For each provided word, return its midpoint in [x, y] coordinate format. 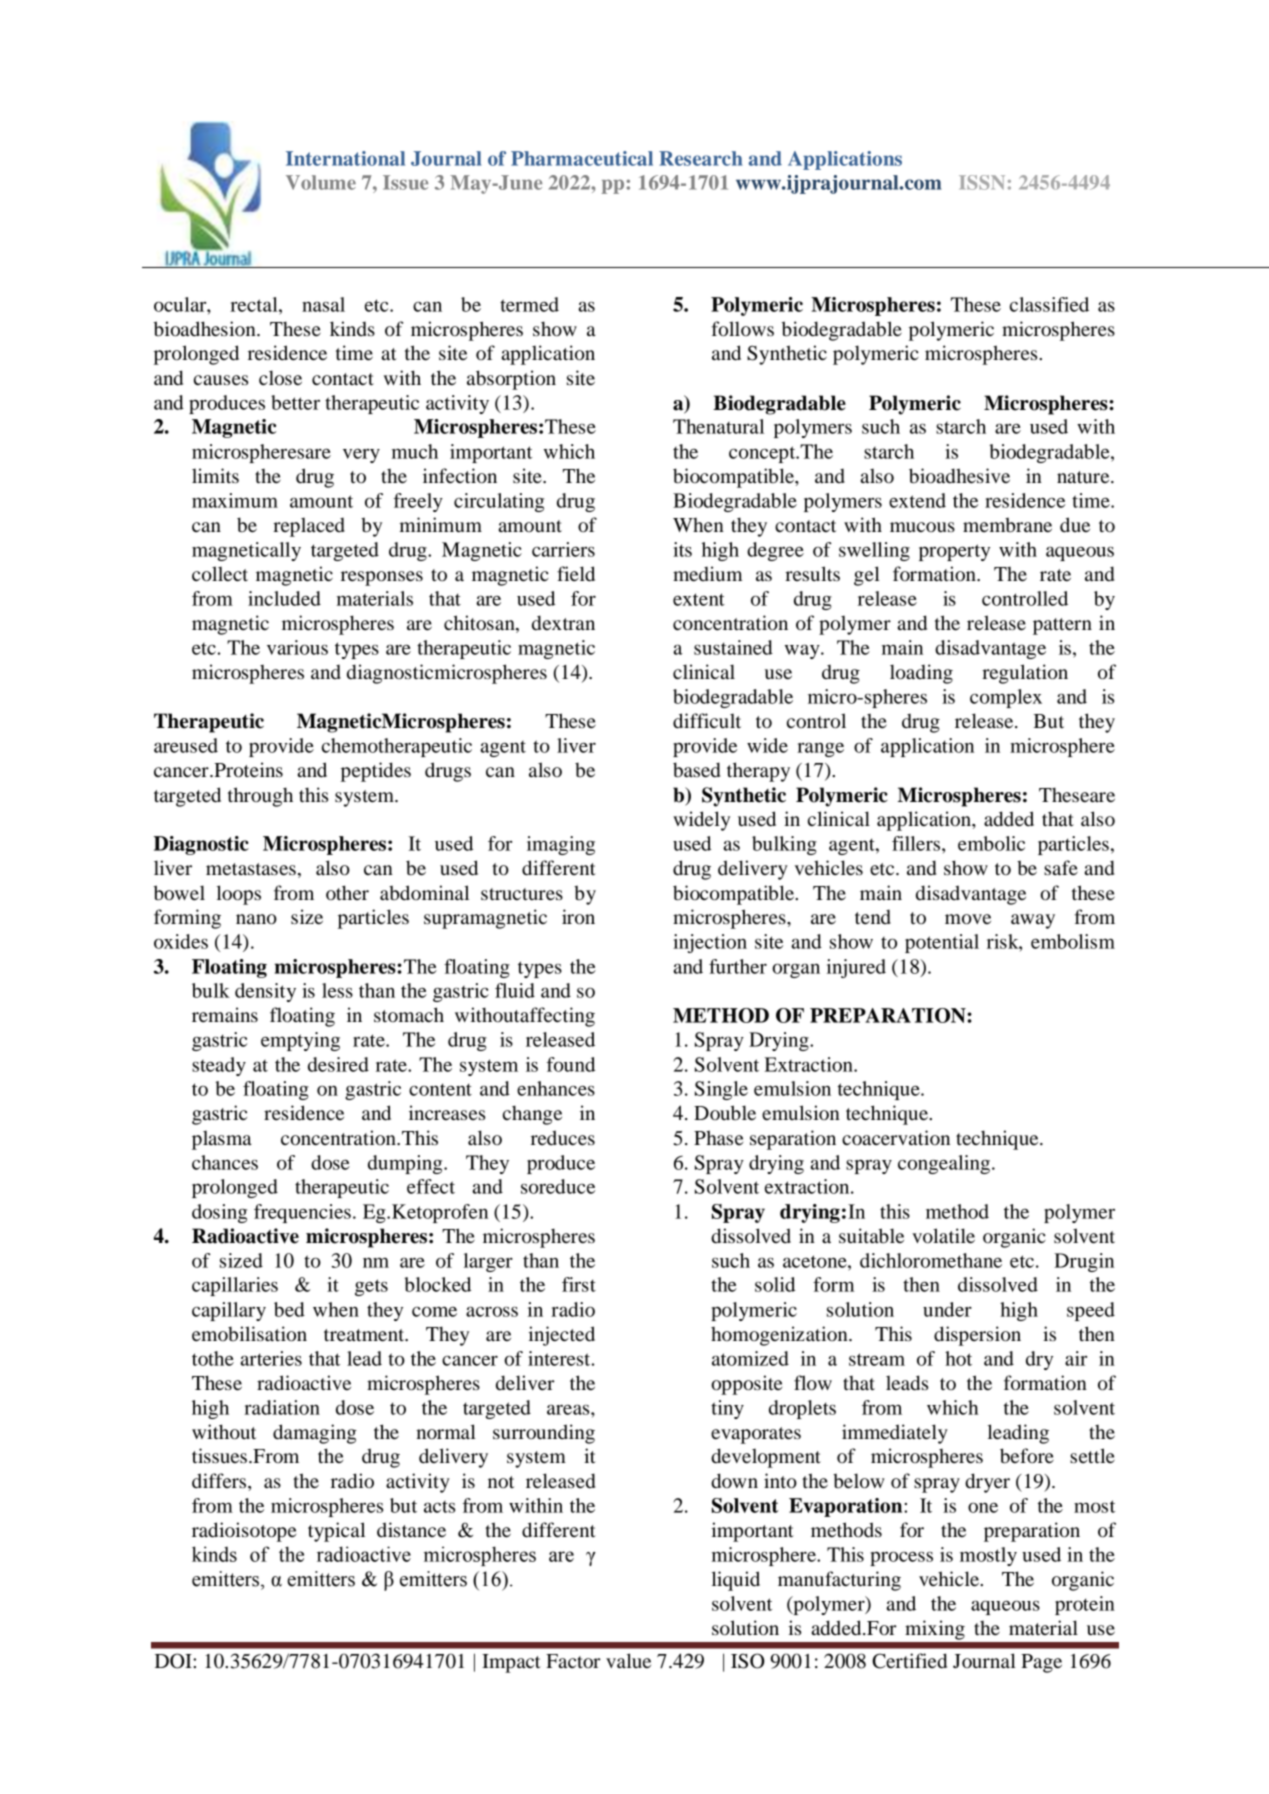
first [579, 1284]
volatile [943, 1236]
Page [1041, 1663]
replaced [309, 527]
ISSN [982, 182]
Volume [321, 182]
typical [336, 1532]
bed [289, 1309]
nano [256, 919]
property [954, 552]
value [628, 1660]
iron [578, 917]
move [968, 919]
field [576, 574]
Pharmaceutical [582, 158]
